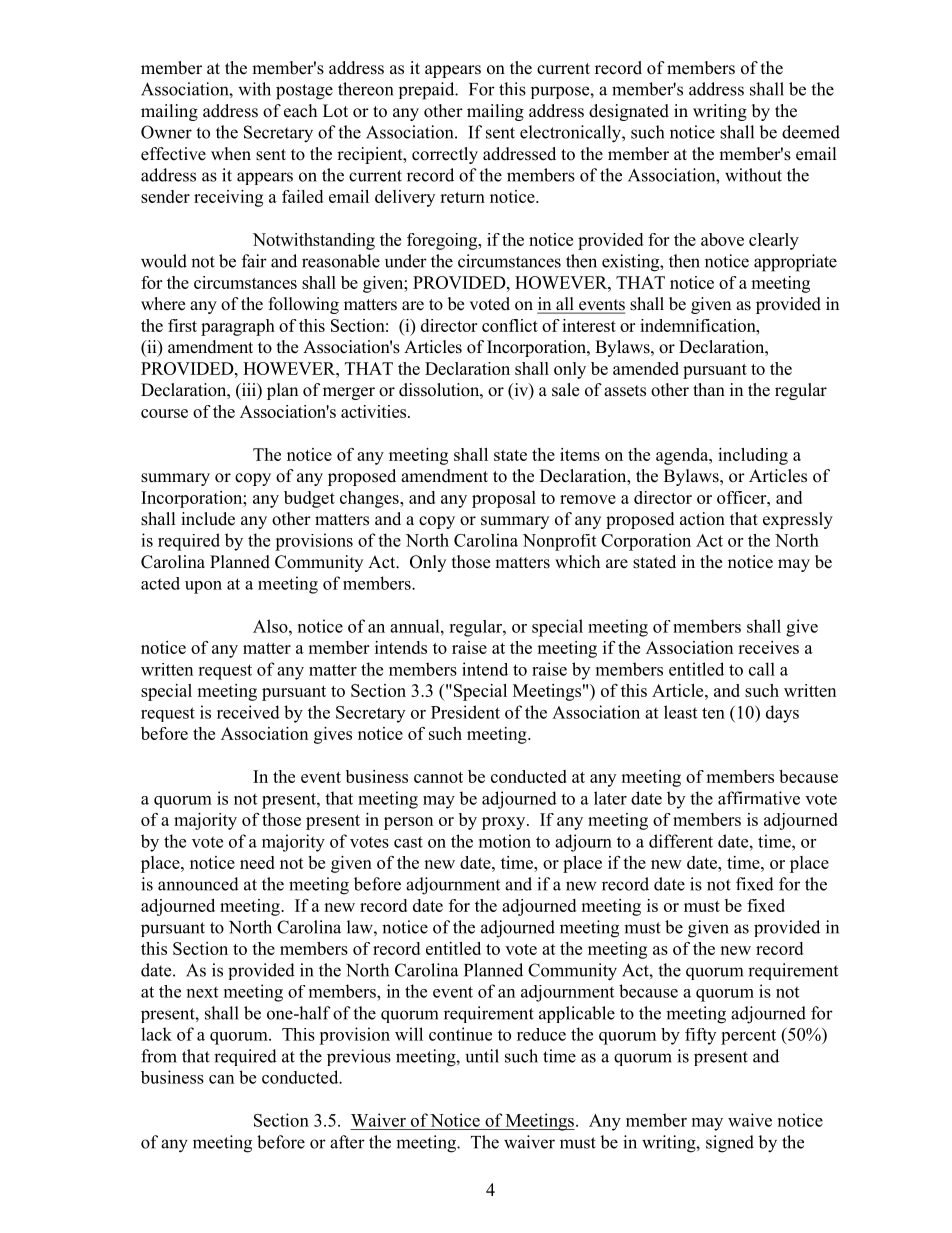 The height and width of the screenshot is (1233, 952). What do you see at coordinates (231, 154) in the screenshot?
I see `when` at bounding box center [231, 154].
